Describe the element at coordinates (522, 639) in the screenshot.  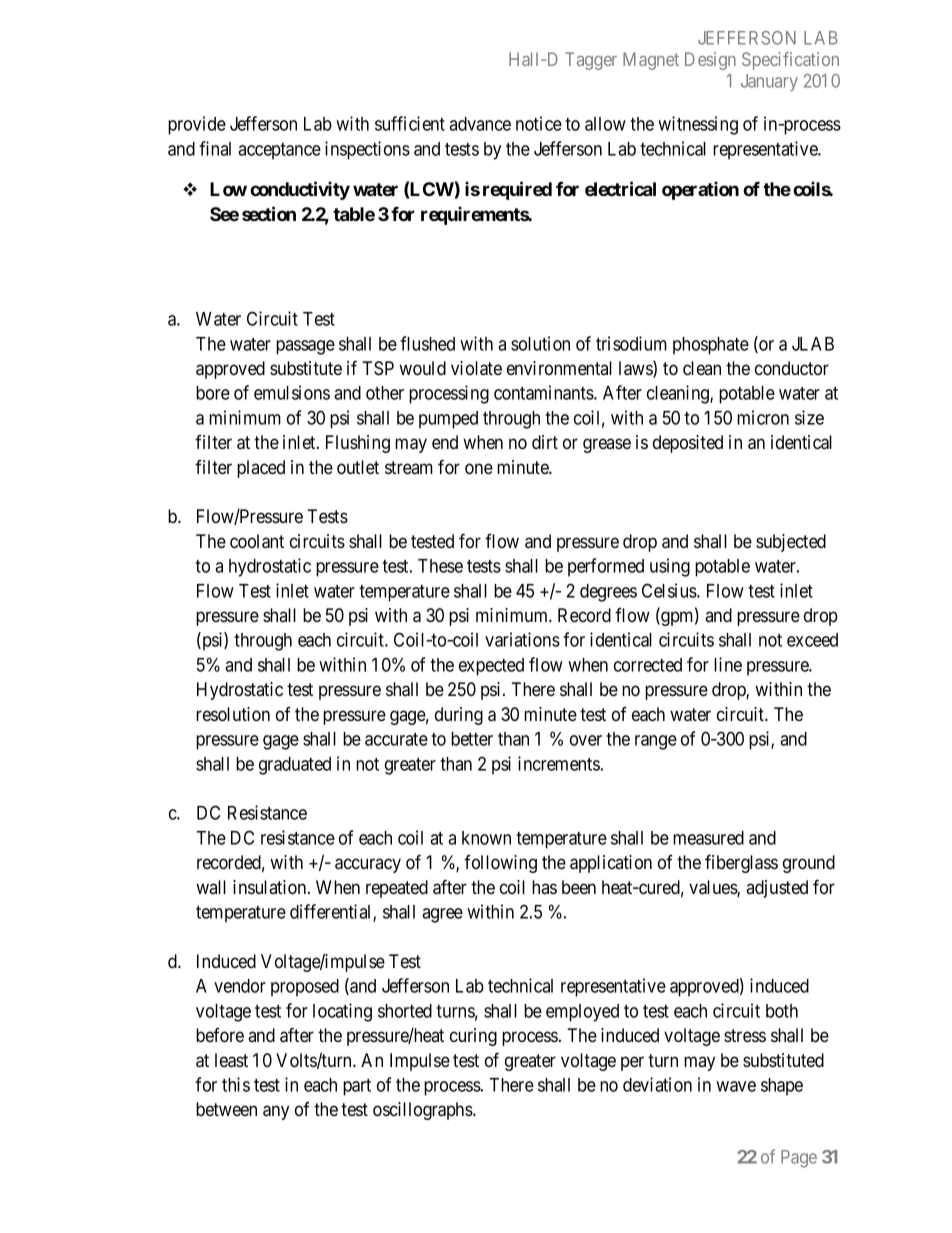
I see `variations` at that location.
